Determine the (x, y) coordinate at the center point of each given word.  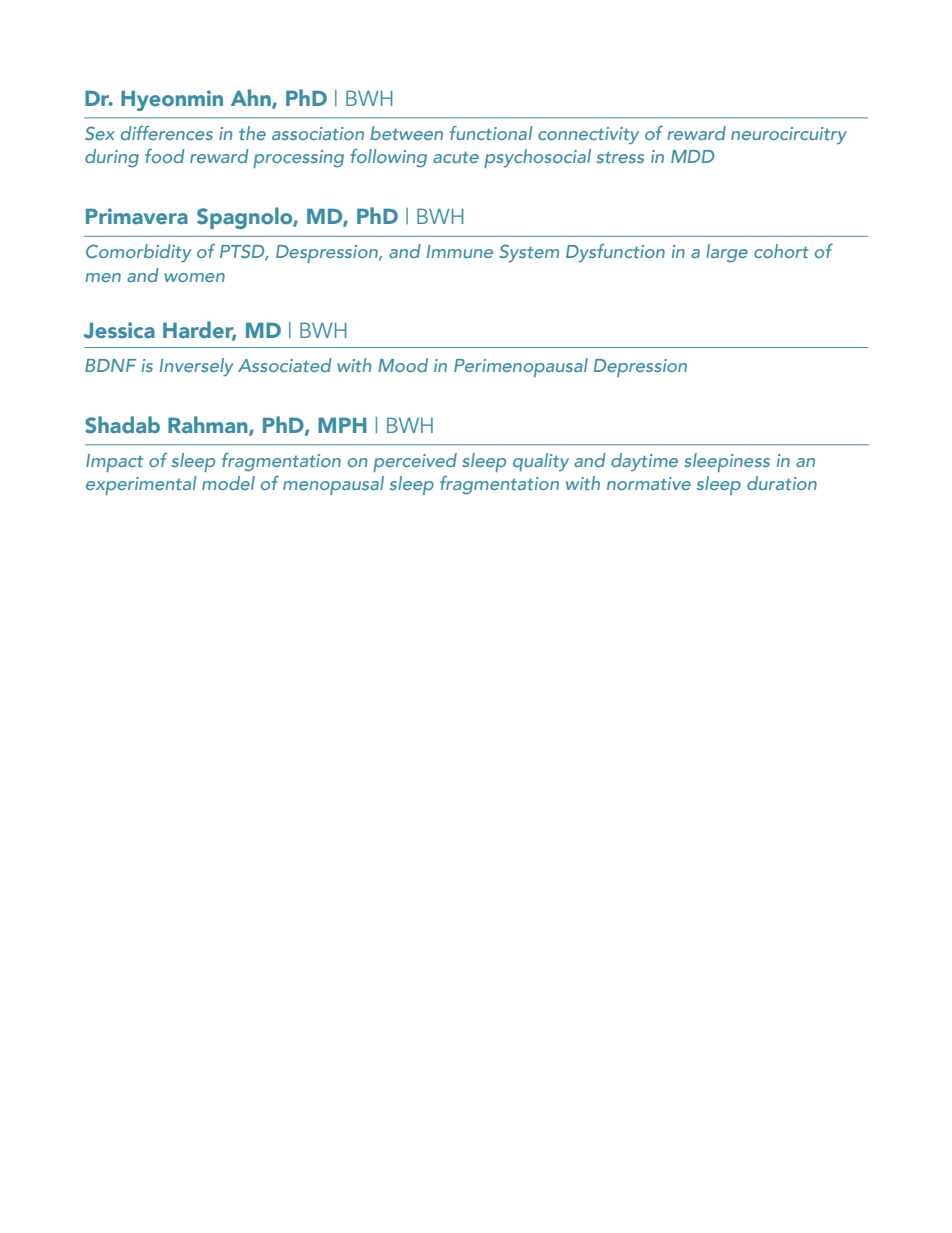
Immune (460, 251)
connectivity (588, 136)
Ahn (252, 98)
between (406, 133)
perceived (415, 462)
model (228, 483)
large (727, 253)
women (194, 277)
